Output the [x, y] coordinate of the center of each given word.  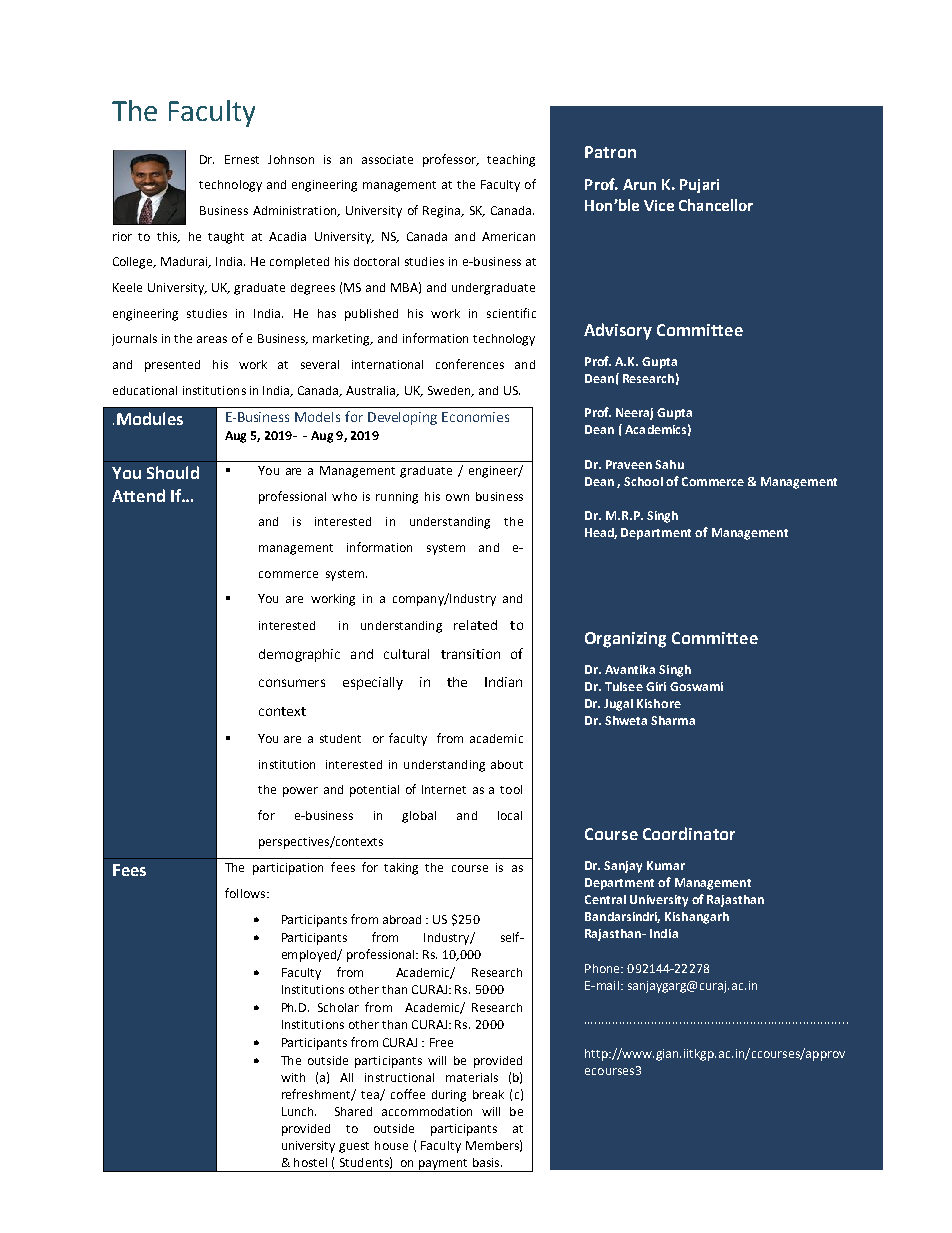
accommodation [427, 1111]
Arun [639, 184]
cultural [406, 654]
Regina [443, 212]
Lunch [299, 1111]
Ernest [242, 159]
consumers [292, 683]
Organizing [625, 640]
